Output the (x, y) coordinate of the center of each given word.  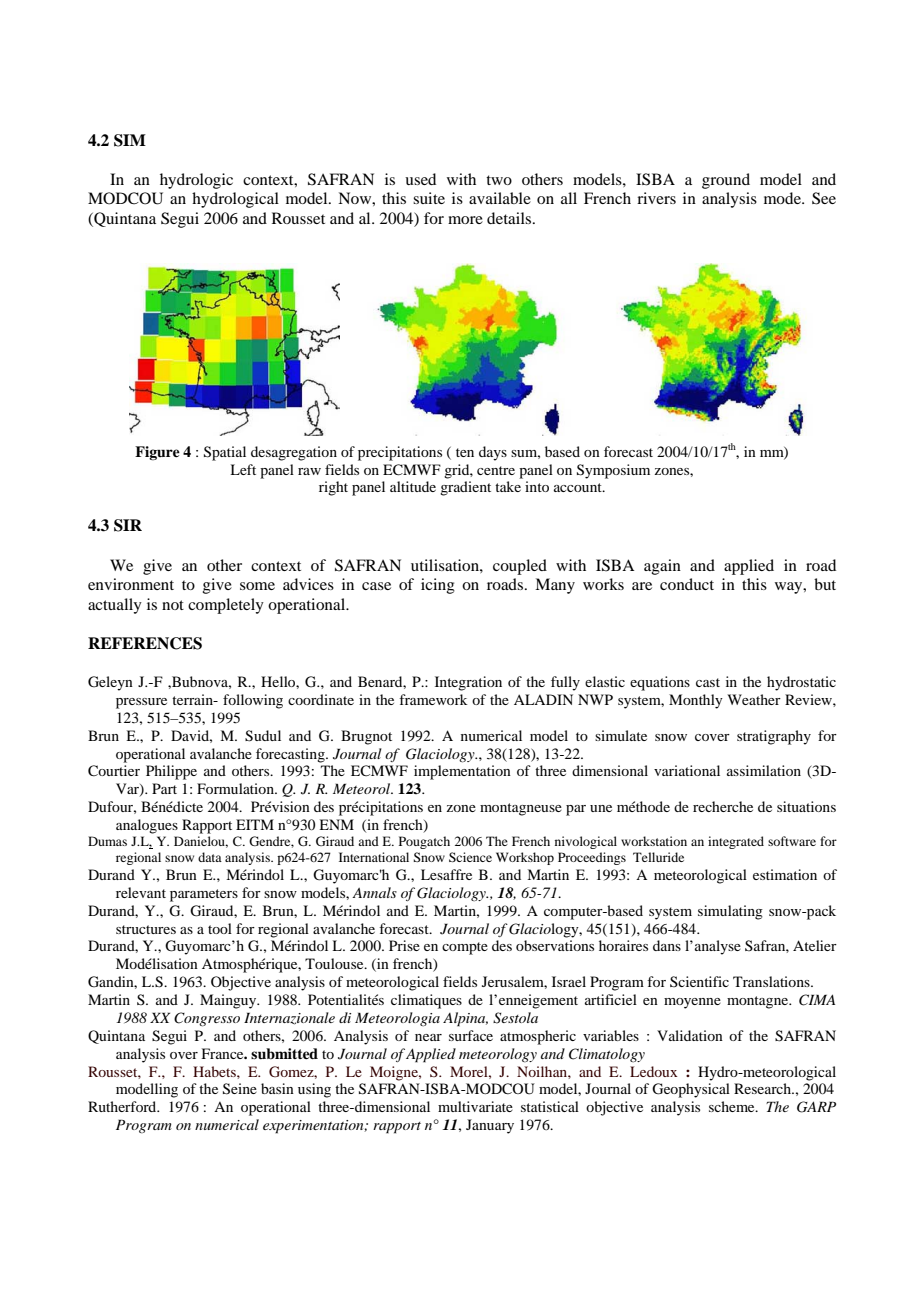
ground (726, 181)
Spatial (225, 453)
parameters (204, 895)
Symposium (613, 471)
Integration (468, 683)
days (493, 453)
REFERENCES (145, 643)
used (420, 179)
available (500, 198)
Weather (754, 699)
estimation (785, 874)
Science (470, 857)
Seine (240, 1089)
